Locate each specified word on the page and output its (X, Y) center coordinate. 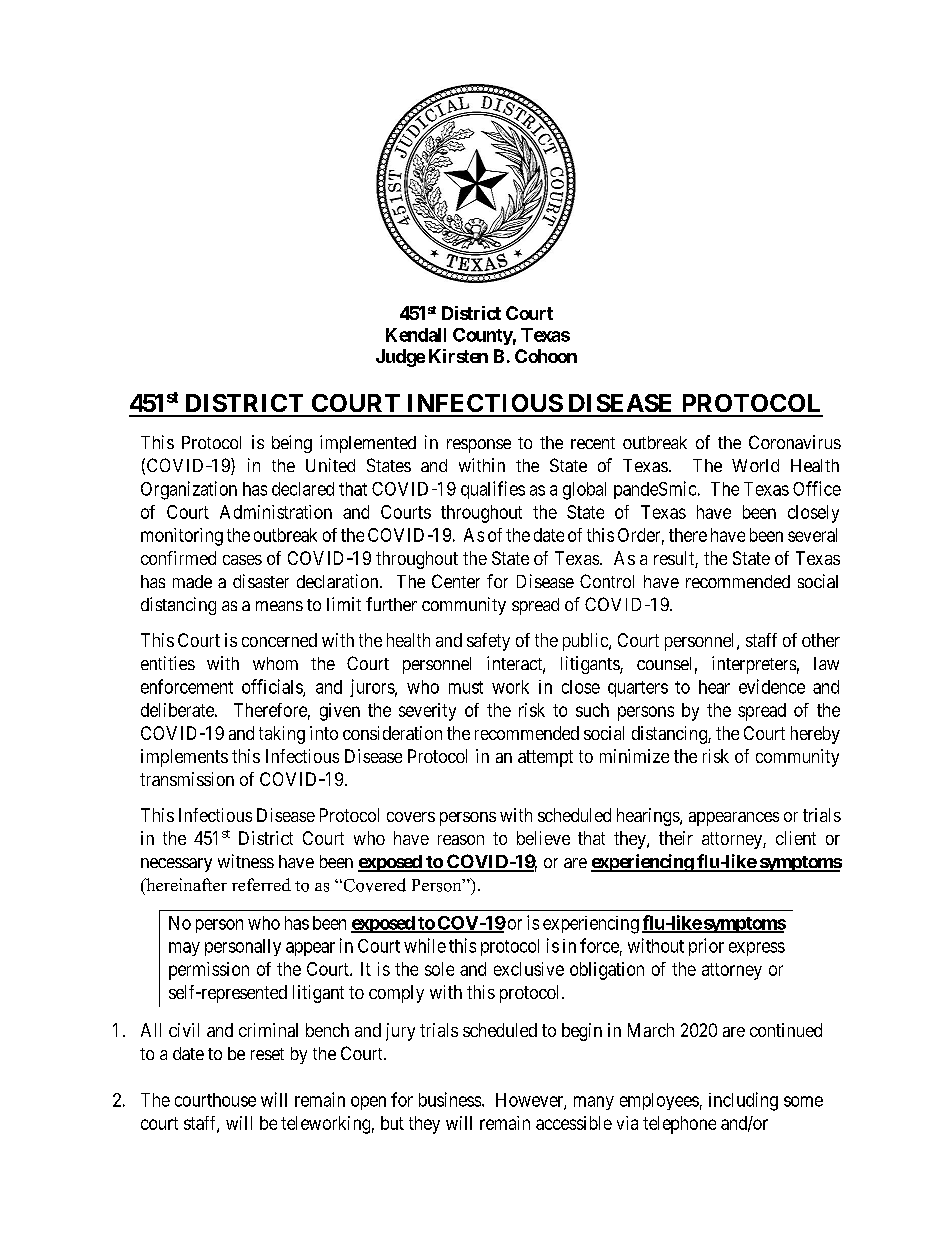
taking (282, 735)
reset (267, 1054)
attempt (545, 758)
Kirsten (458, 356)
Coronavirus (795, 442)
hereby (815, 735)
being (292, 444)
